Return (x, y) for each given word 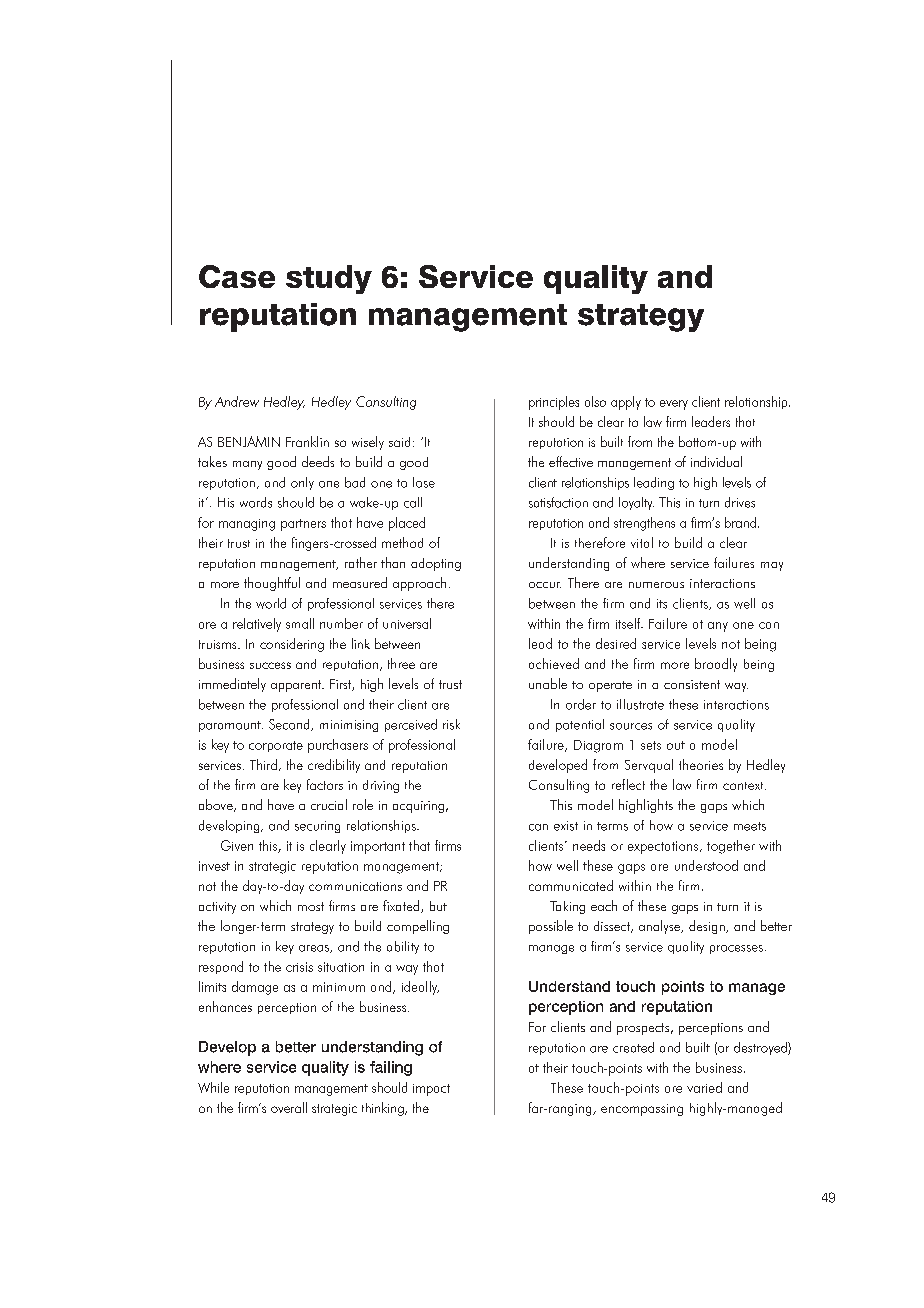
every (674, 405)
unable (548, 683)
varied (704, 1087)
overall (289, 1107)
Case (237, 276)
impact (431, 1090)
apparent (297, 686)
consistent (692, 684)
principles (554, 403)
